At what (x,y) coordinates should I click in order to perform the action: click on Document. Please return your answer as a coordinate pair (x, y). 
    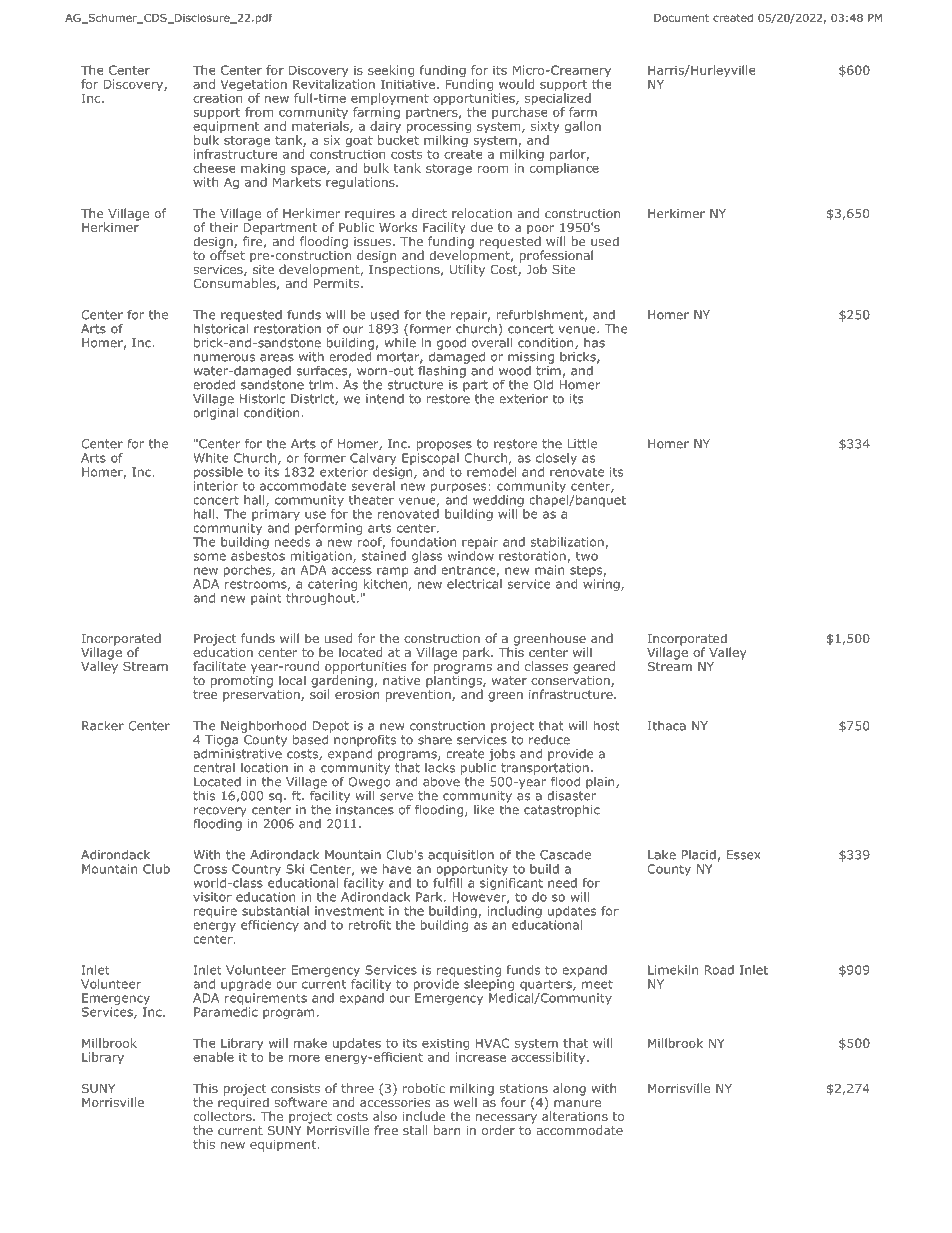
    Looking at the image, I should click on (681, 18).
